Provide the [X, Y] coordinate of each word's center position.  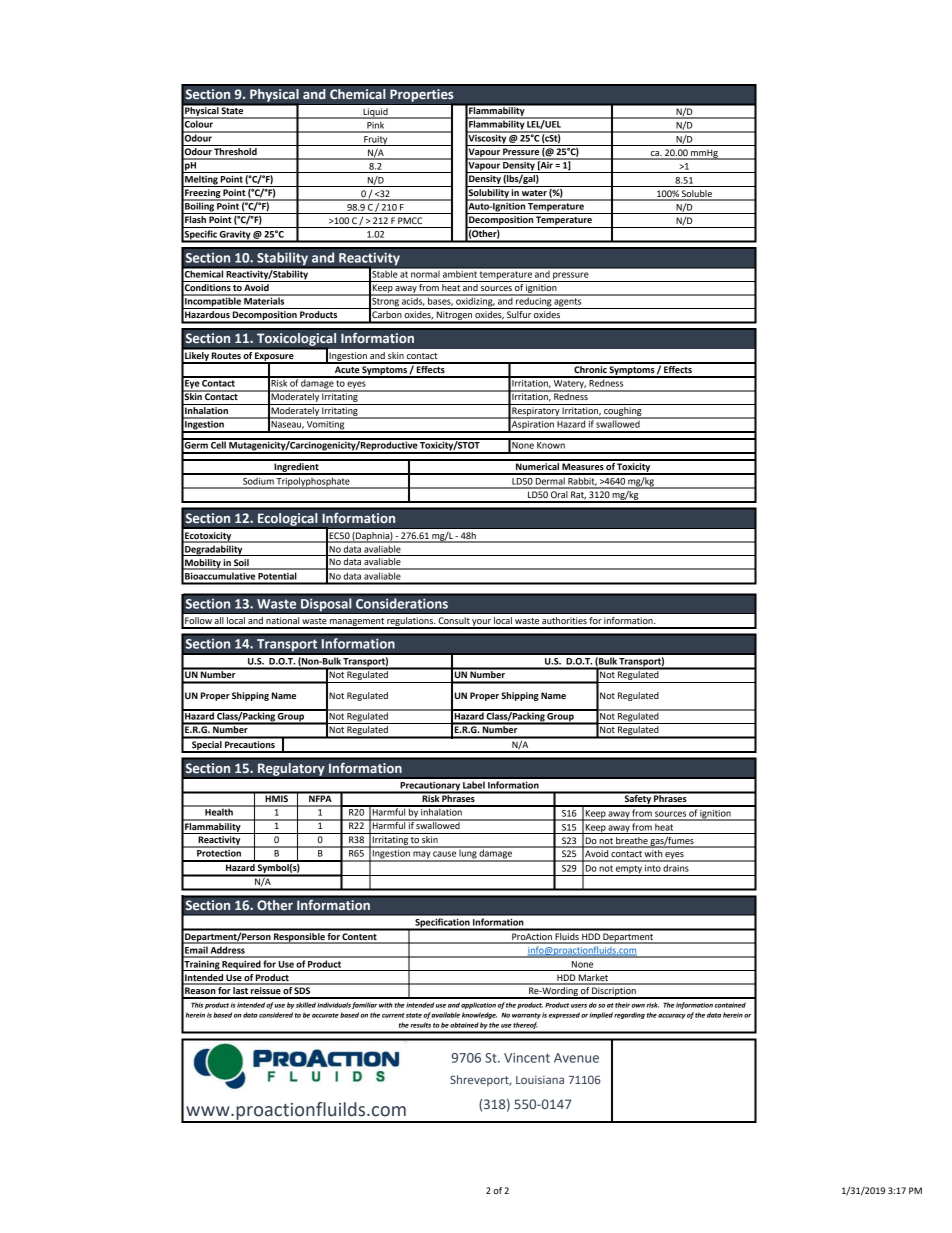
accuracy [672, 1016]
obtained [464, 1025]
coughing [623, 411]
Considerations [402, 603]
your [481, 623]
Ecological [287, 519]
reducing [534, 302]
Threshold [236, 150]
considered [276, 1015]
